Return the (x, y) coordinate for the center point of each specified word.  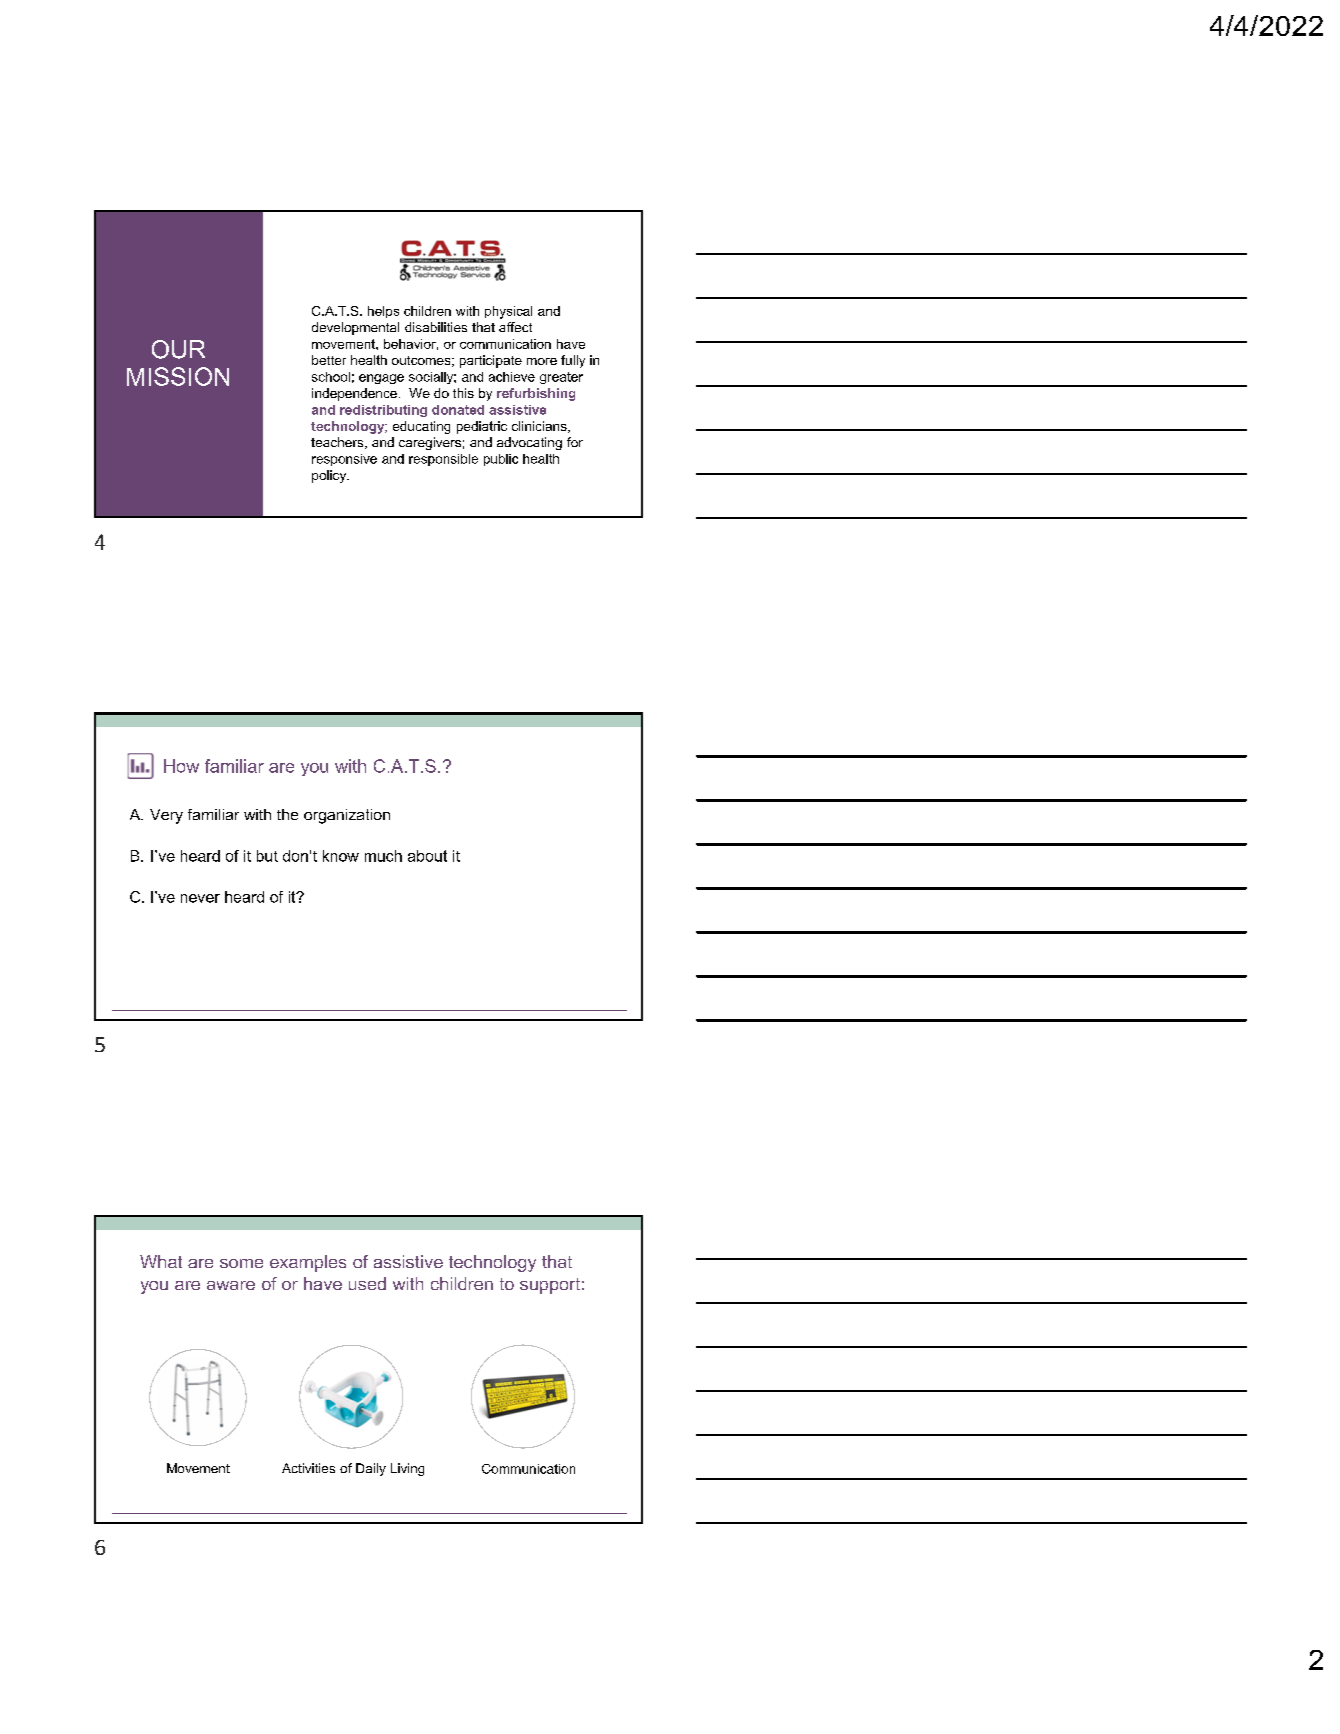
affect (515, 327)
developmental (355, 328)
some (241, 1263)
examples (308, 1263)
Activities (308, 1468)
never (200, 898)
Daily (371, 1469)
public (501, 460)
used (367, 1283)
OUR (178, 349)
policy (330, 476)
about (427, 856)
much (383, 856)
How (181, 766)
